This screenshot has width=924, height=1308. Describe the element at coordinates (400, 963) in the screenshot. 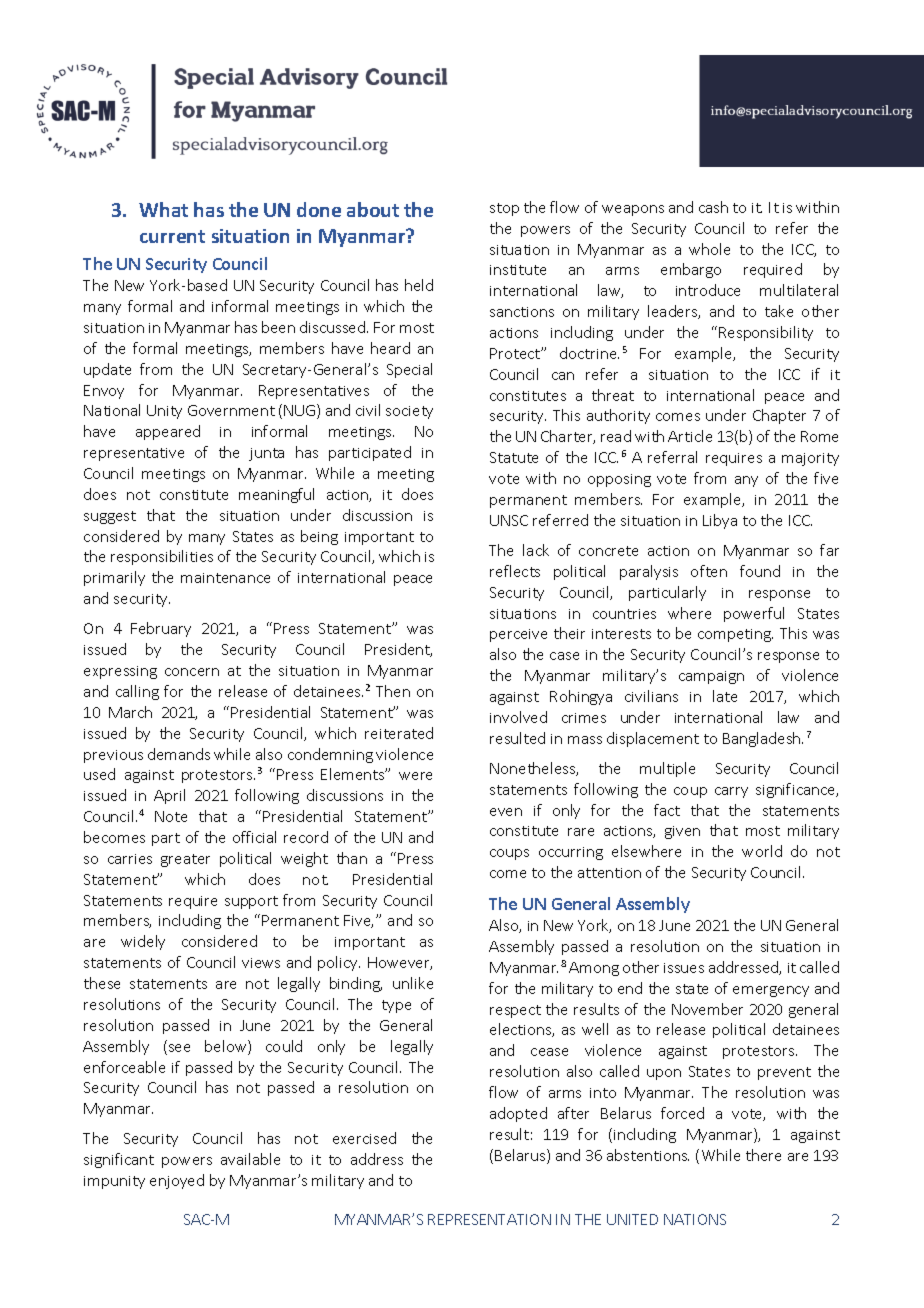

I see `However` at that location.
